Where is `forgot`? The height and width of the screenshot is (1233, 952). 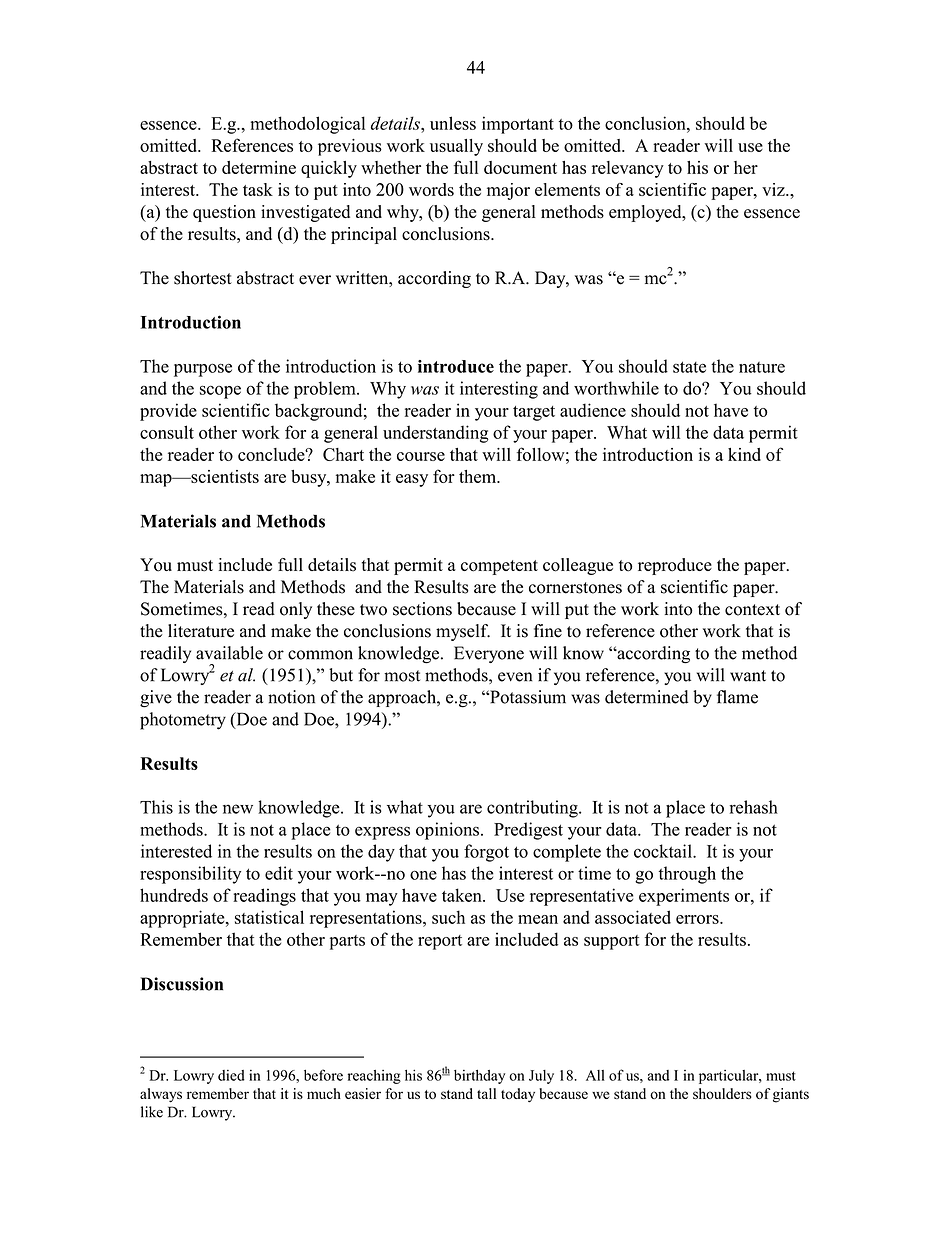 forgot is located at coordinates (486, 853).
